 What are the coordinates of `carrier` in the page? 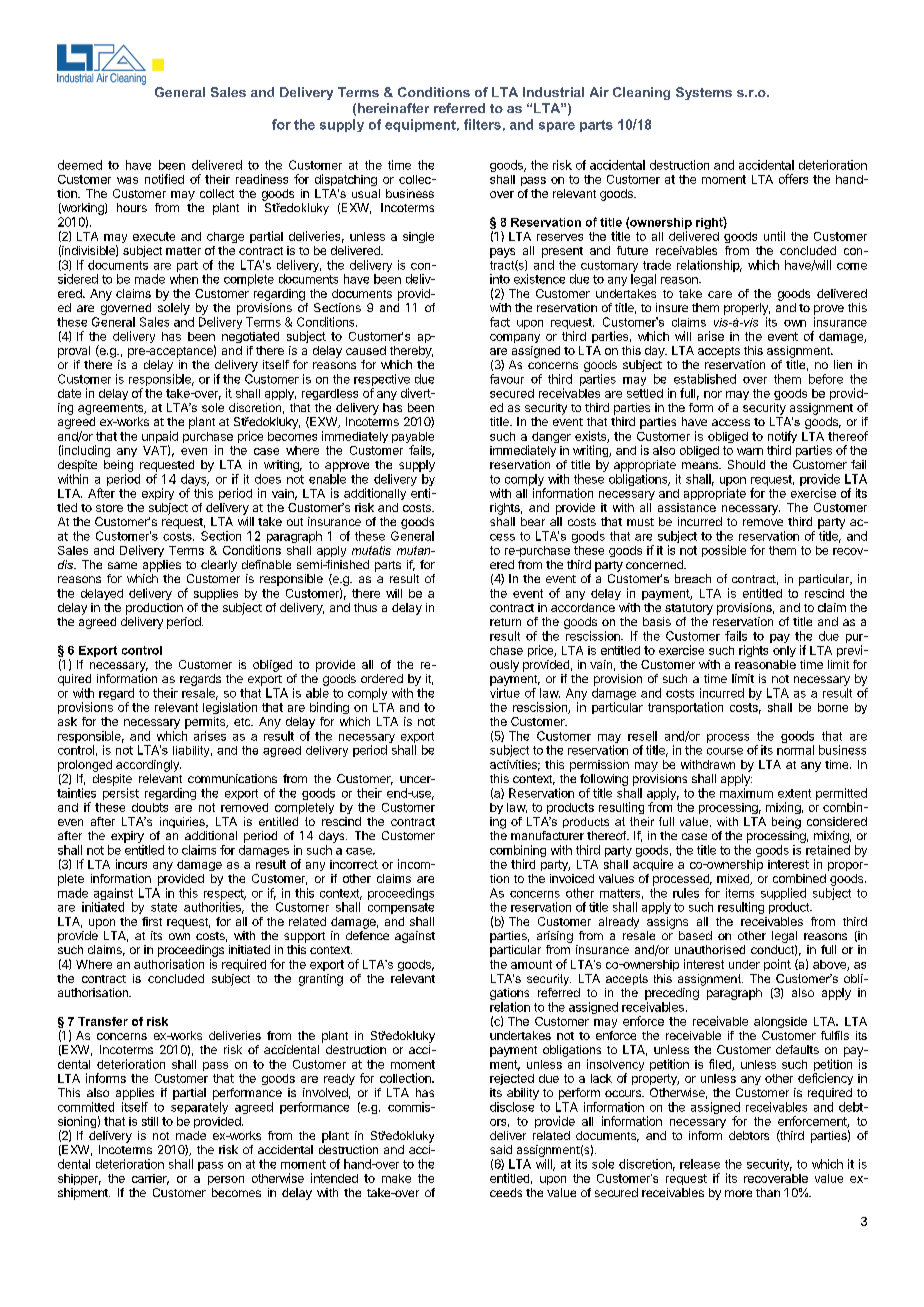 It's located at (150, 1179).
